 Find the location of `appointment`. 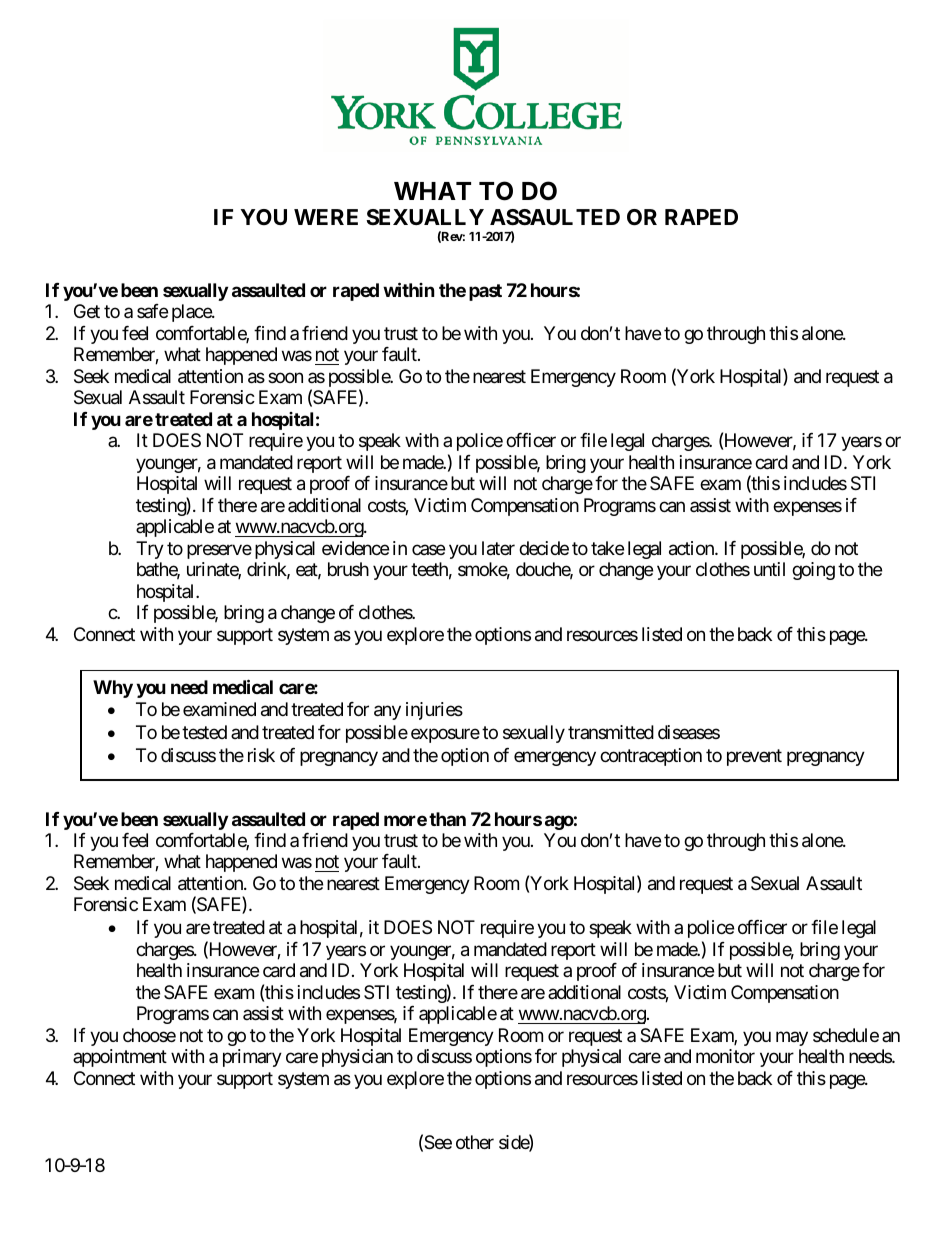

appointment is located at coordinates (120, 1058).
